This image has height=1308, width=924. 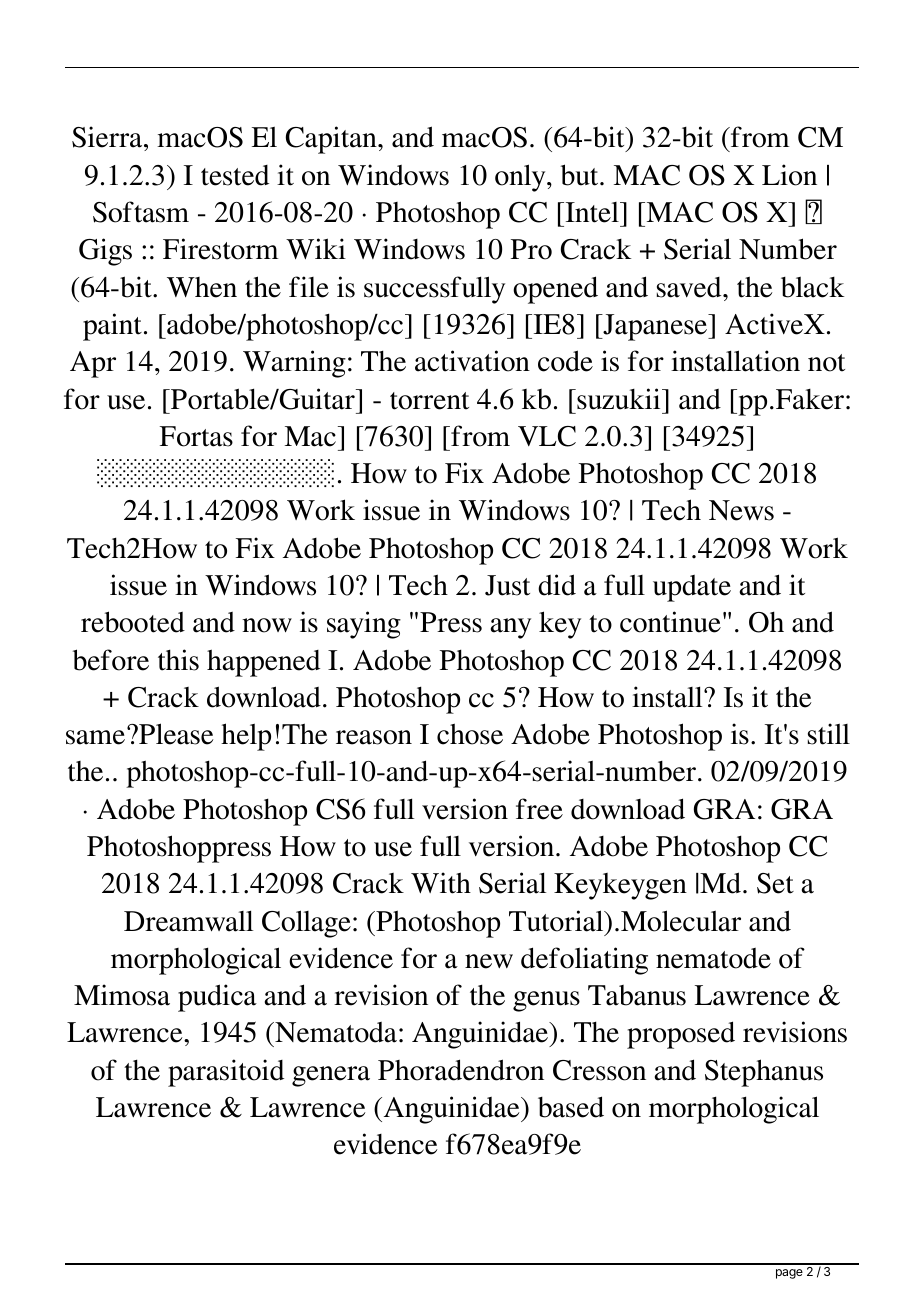 I want to click on chose, so click(x=470, y=734).
